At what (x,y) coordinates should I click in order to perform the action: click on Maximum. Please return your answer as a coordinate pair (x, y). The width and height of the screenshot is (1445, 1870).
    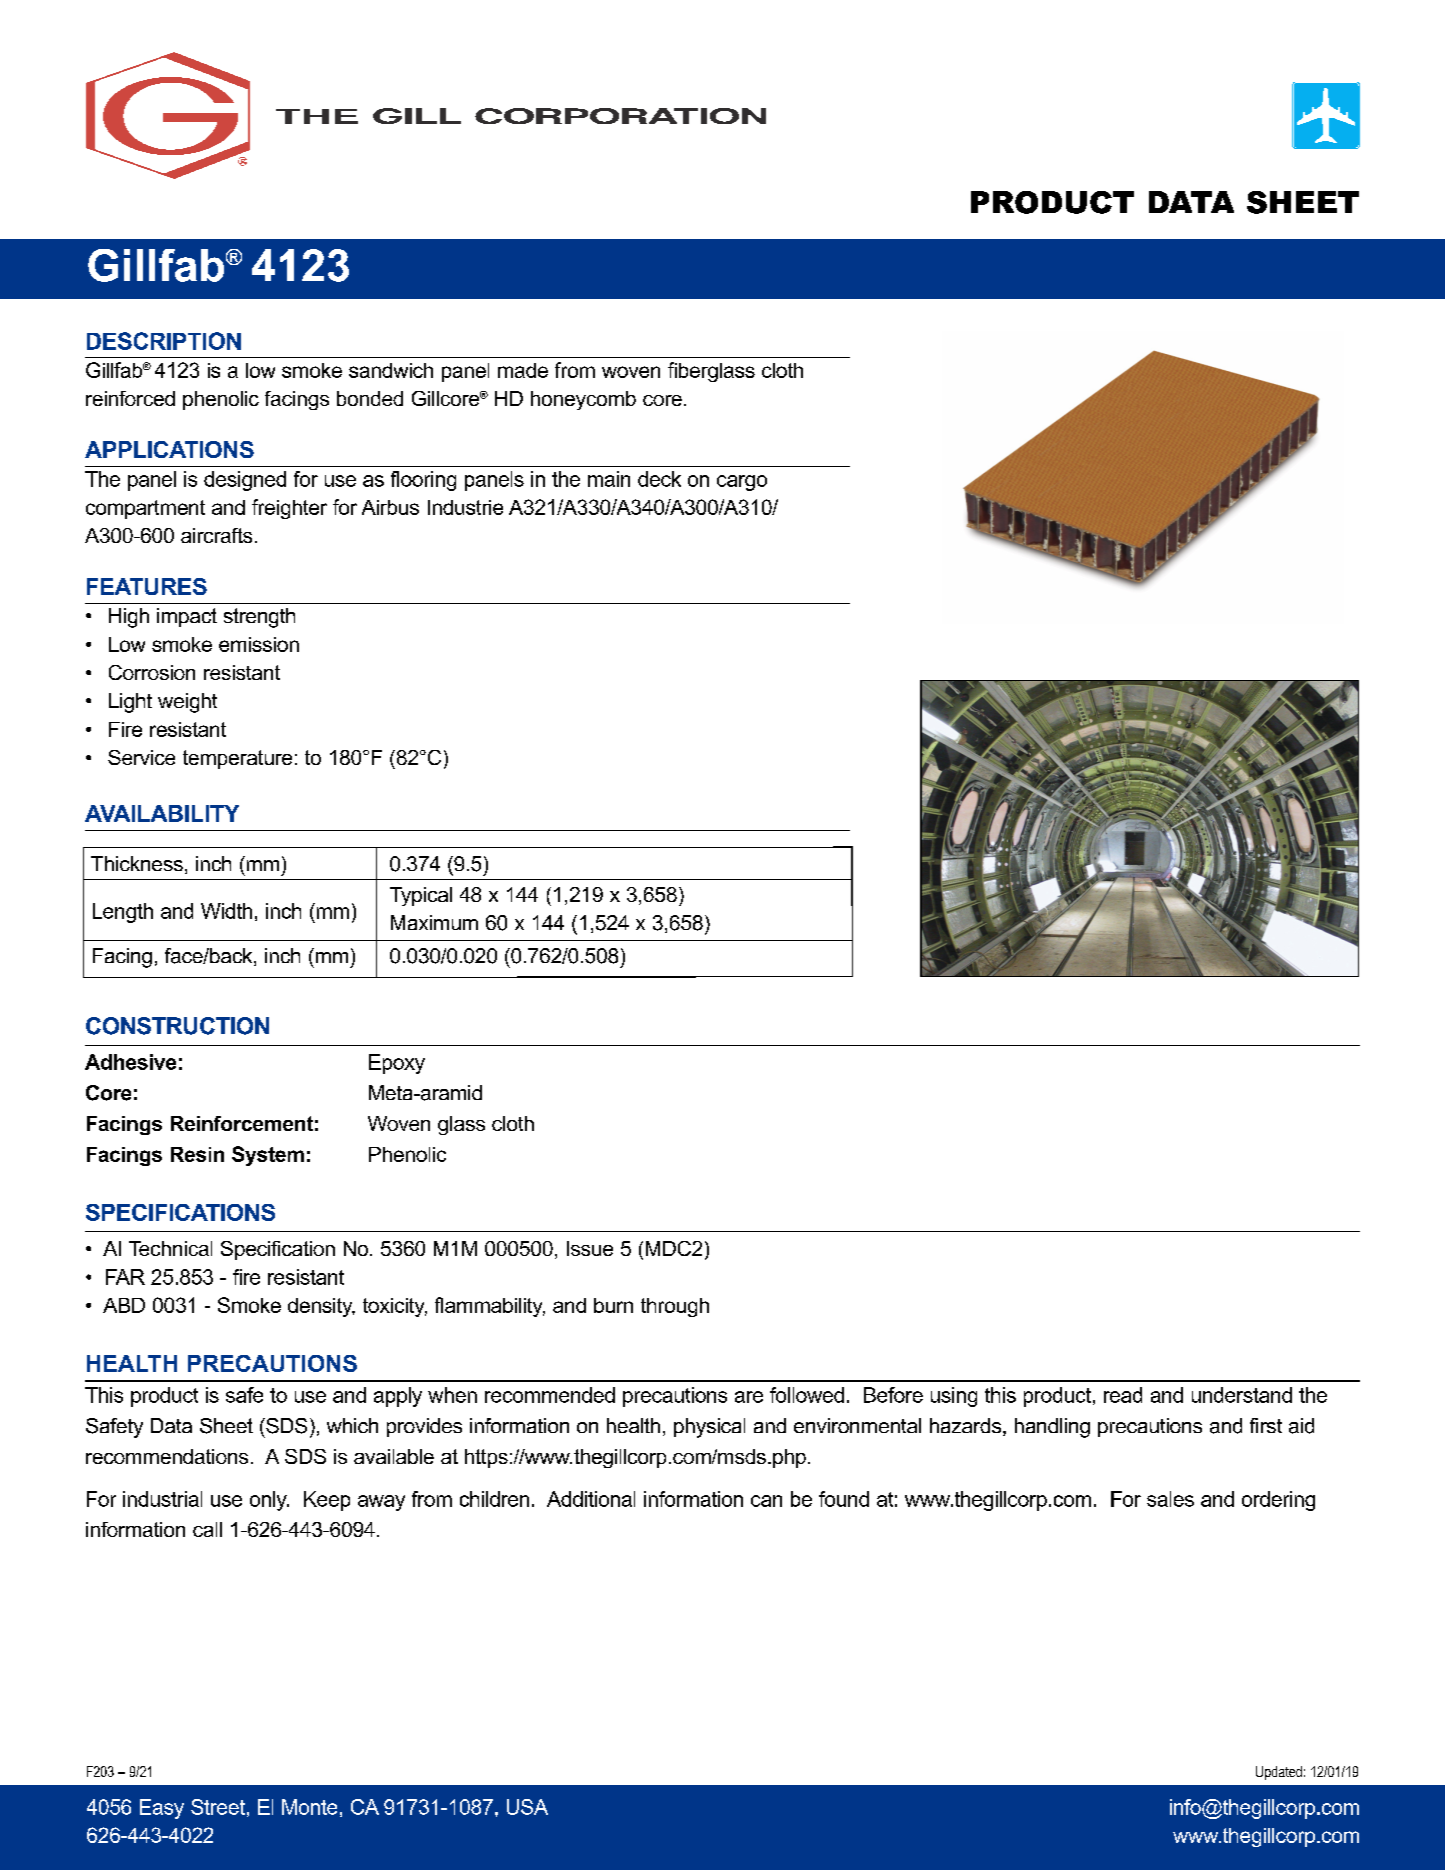
    Looking at the image, I should click on (434, 922).
